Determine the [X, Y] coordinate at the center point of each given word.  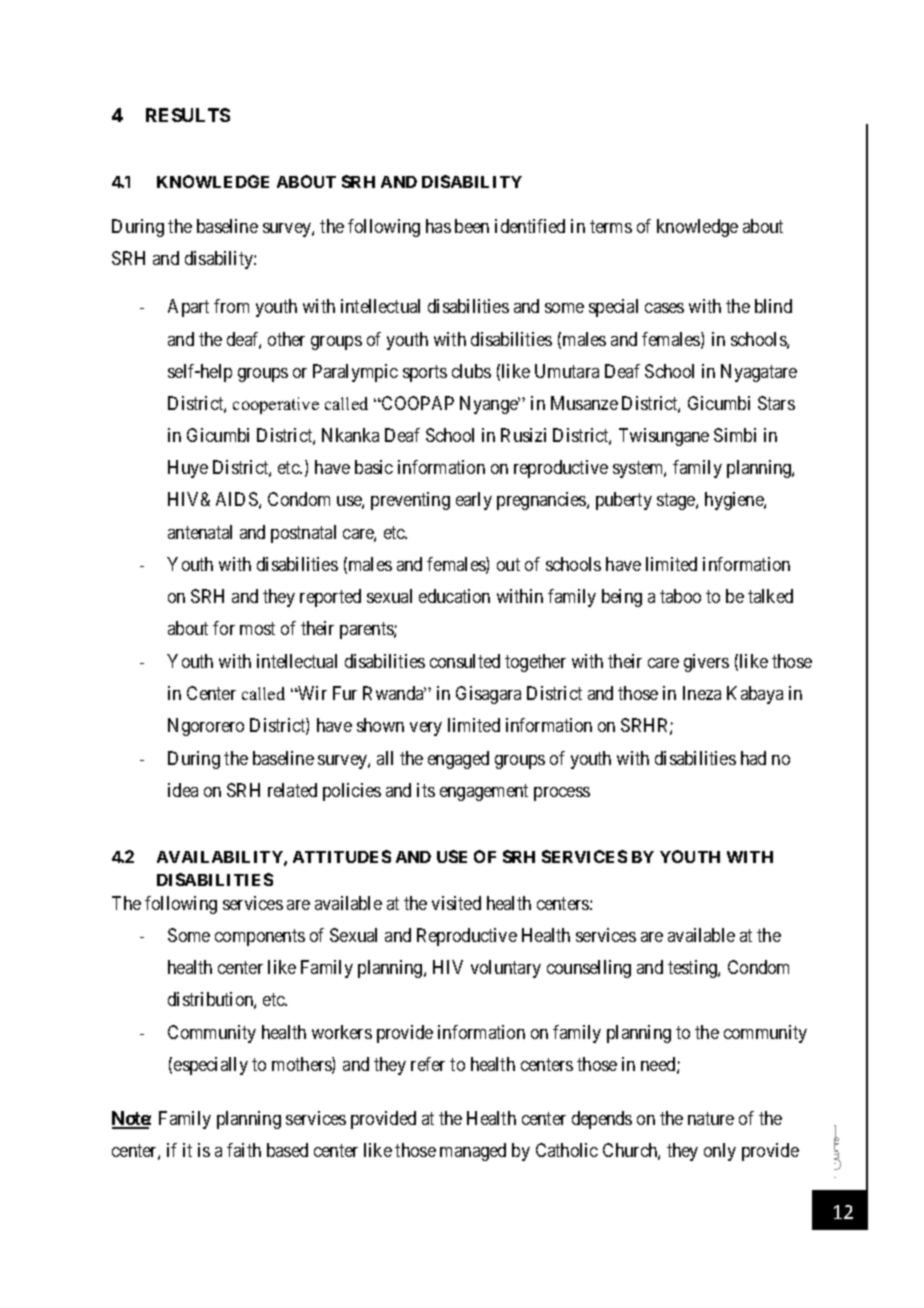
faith [244, 1150]
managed [473, 1152]
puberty [624, 501]
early [474, 501]
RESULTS [188, 115]
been [472, 226]
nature [711, 1118]
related [292, 790]
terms [611, 227]
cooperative [276, 405]
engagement [484, 792]
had [753, 758]
